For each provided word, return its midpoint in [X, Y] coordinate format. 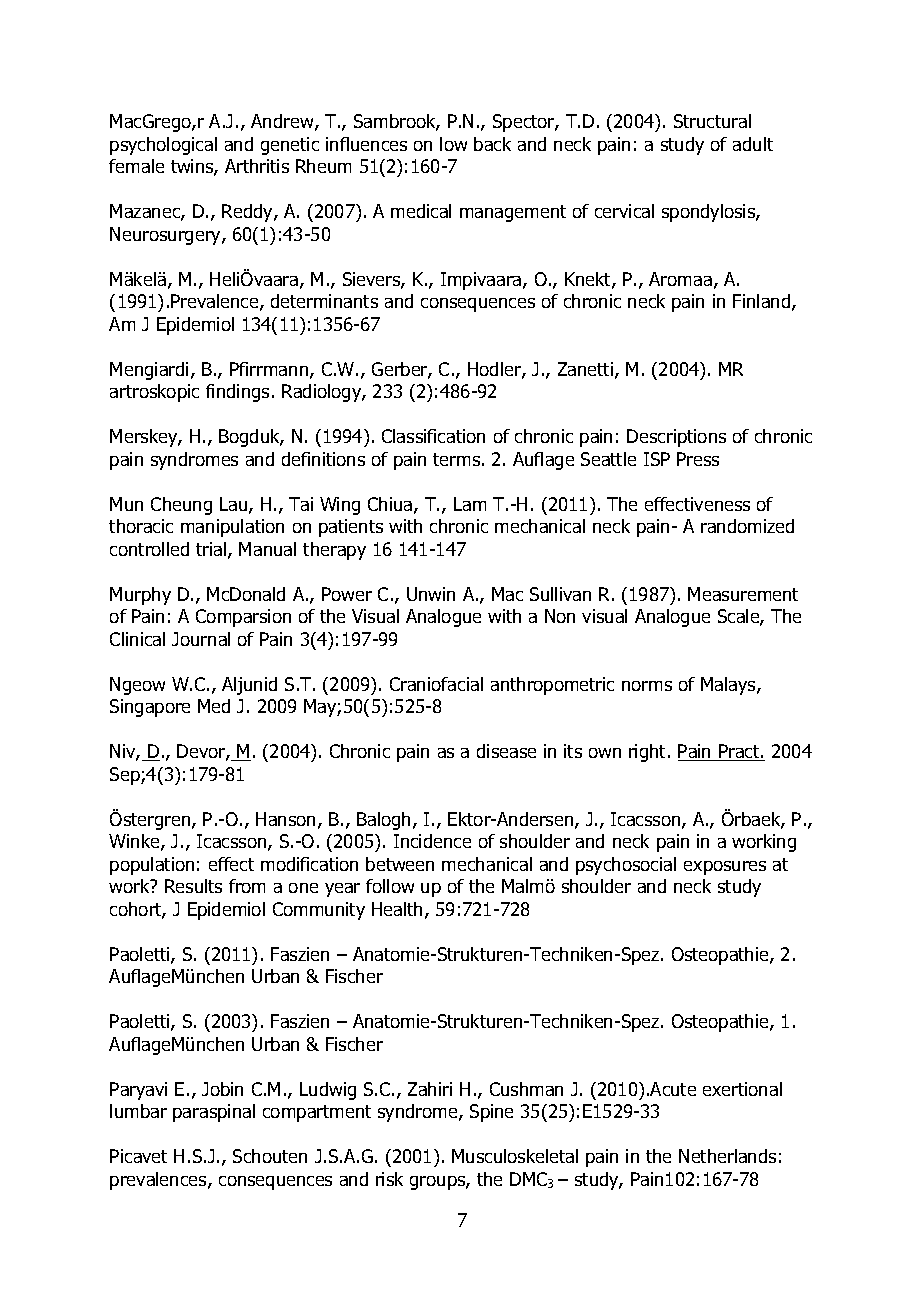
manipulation [232, 528]
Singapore [150, 708]
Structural [712, 121]
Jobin [222, 1089]
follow [390, 886]
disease [506, 751]
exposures [725, 868]
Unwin [431, 594]
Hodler [495, 370]
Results [193, 886]
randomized [747, 526]
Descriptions [676, 438]
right [649, 753]
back [492, 144]
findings [237, 393]
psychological [163, 146]
